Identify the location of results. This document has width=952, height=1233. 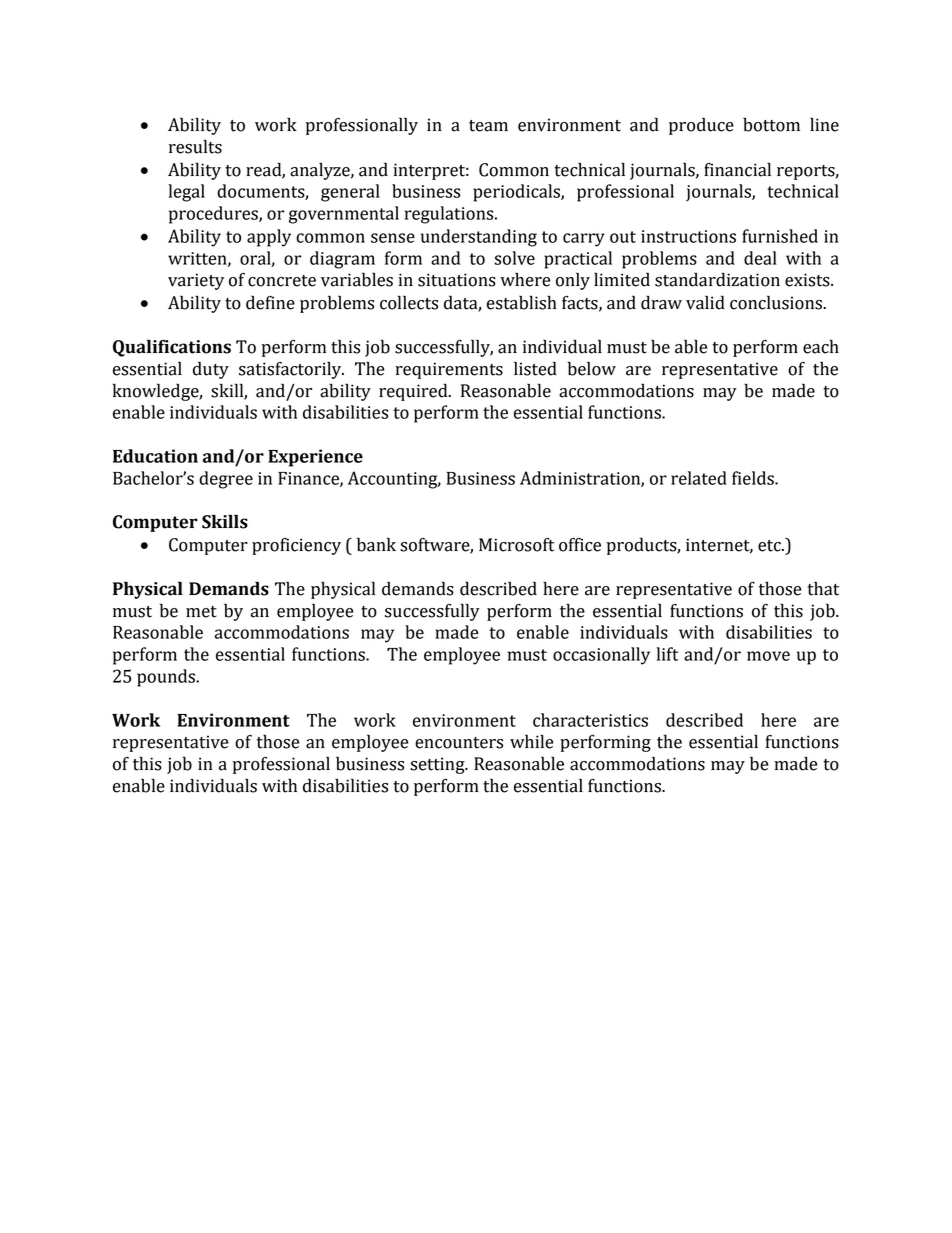
(195, 146).
